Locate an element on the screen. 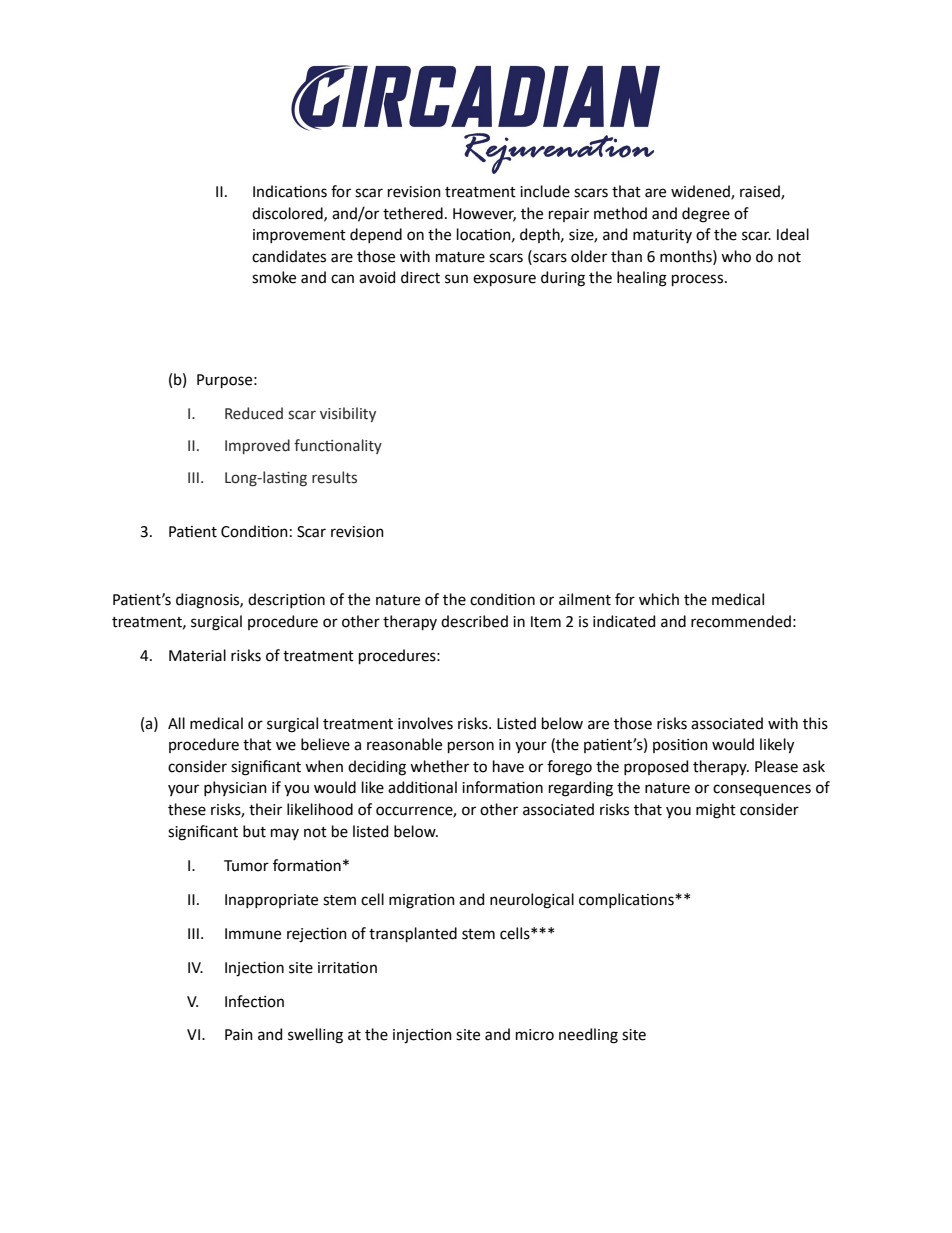 This screenshot has height=1233, width=952. might is located at coordinates (716, 811).
